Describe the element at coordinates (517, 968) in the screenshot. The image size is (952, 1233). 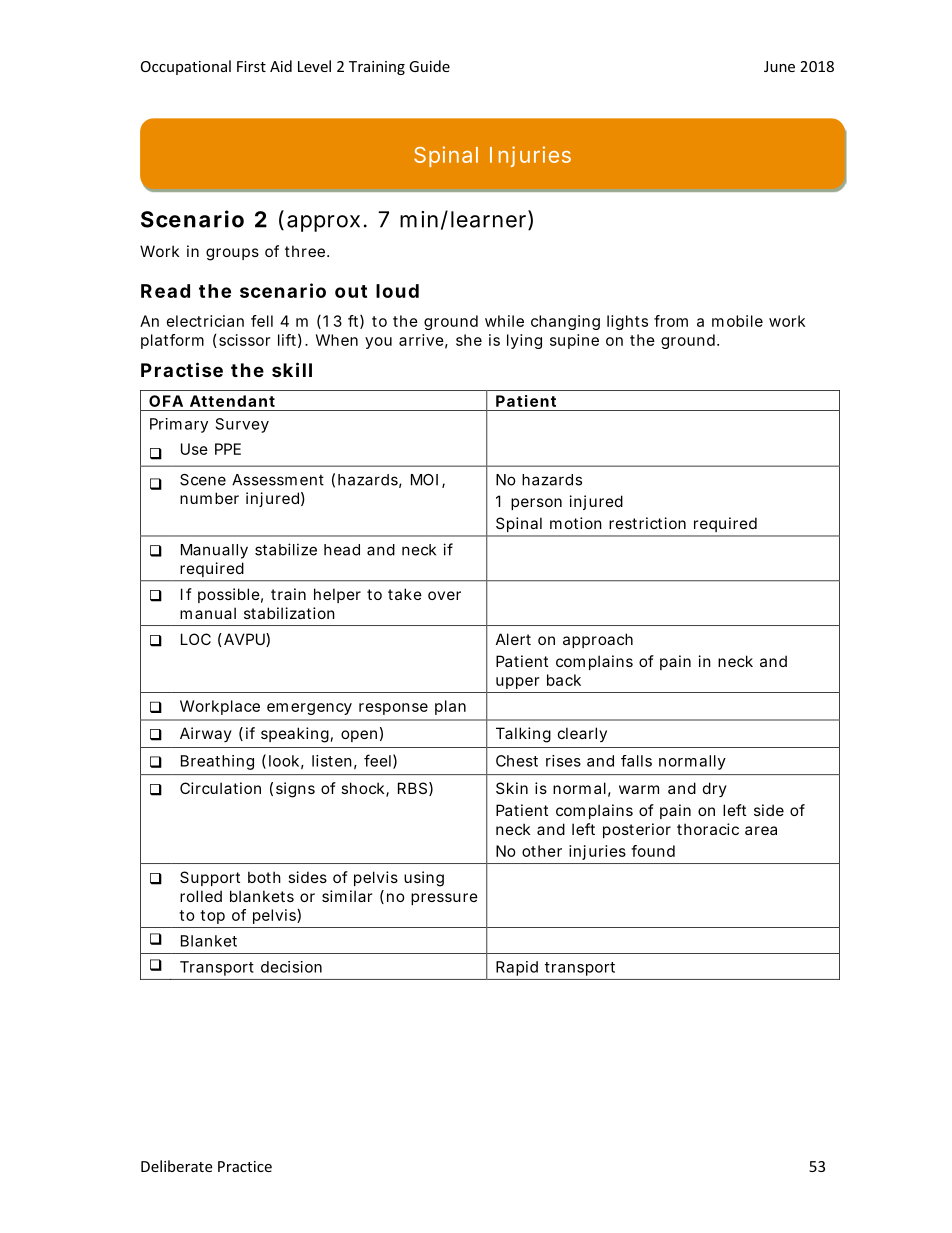
I see `Rapid` at that location.
